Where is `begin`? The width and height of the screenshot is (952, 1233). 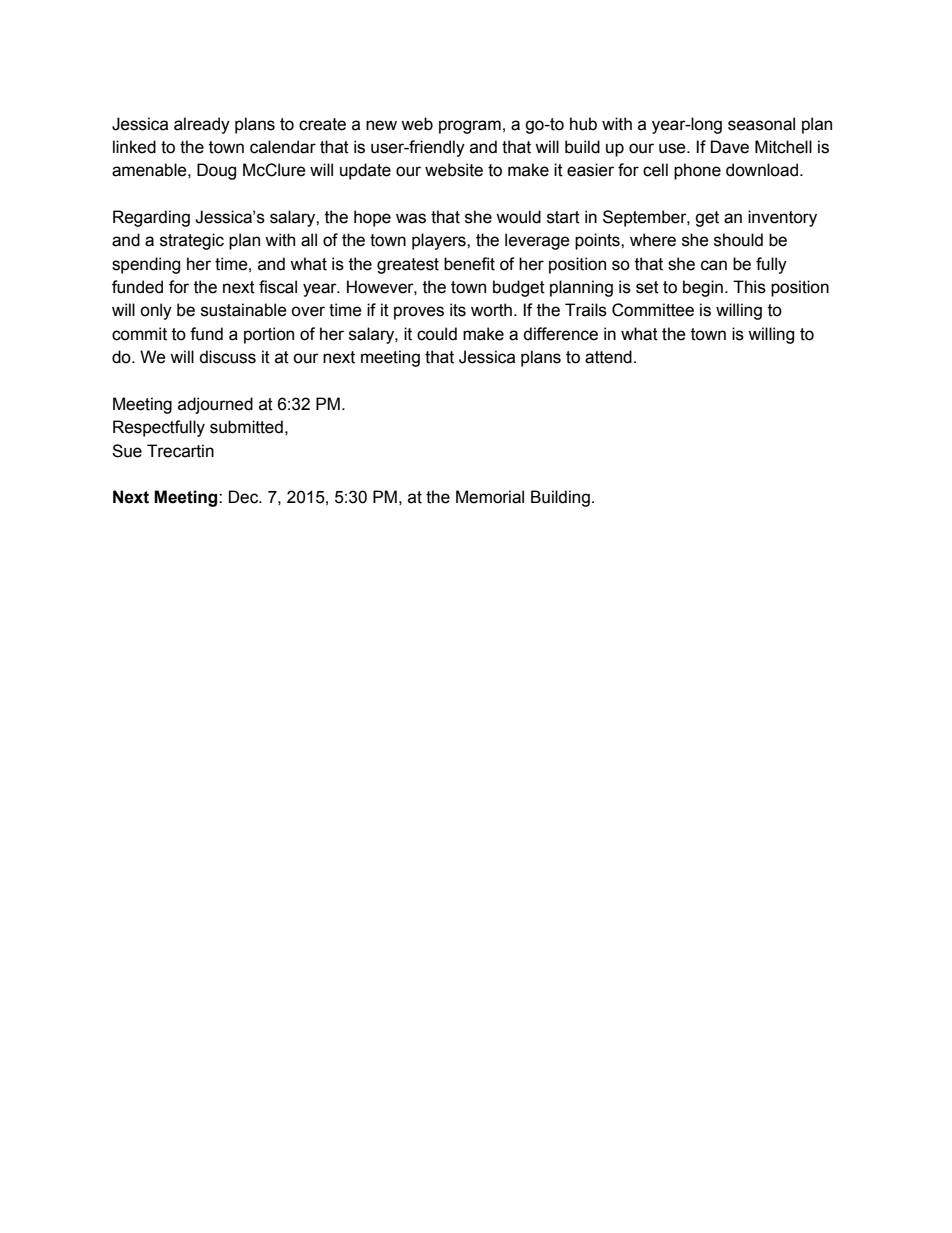 begin is located at coordinates (703, 288).
